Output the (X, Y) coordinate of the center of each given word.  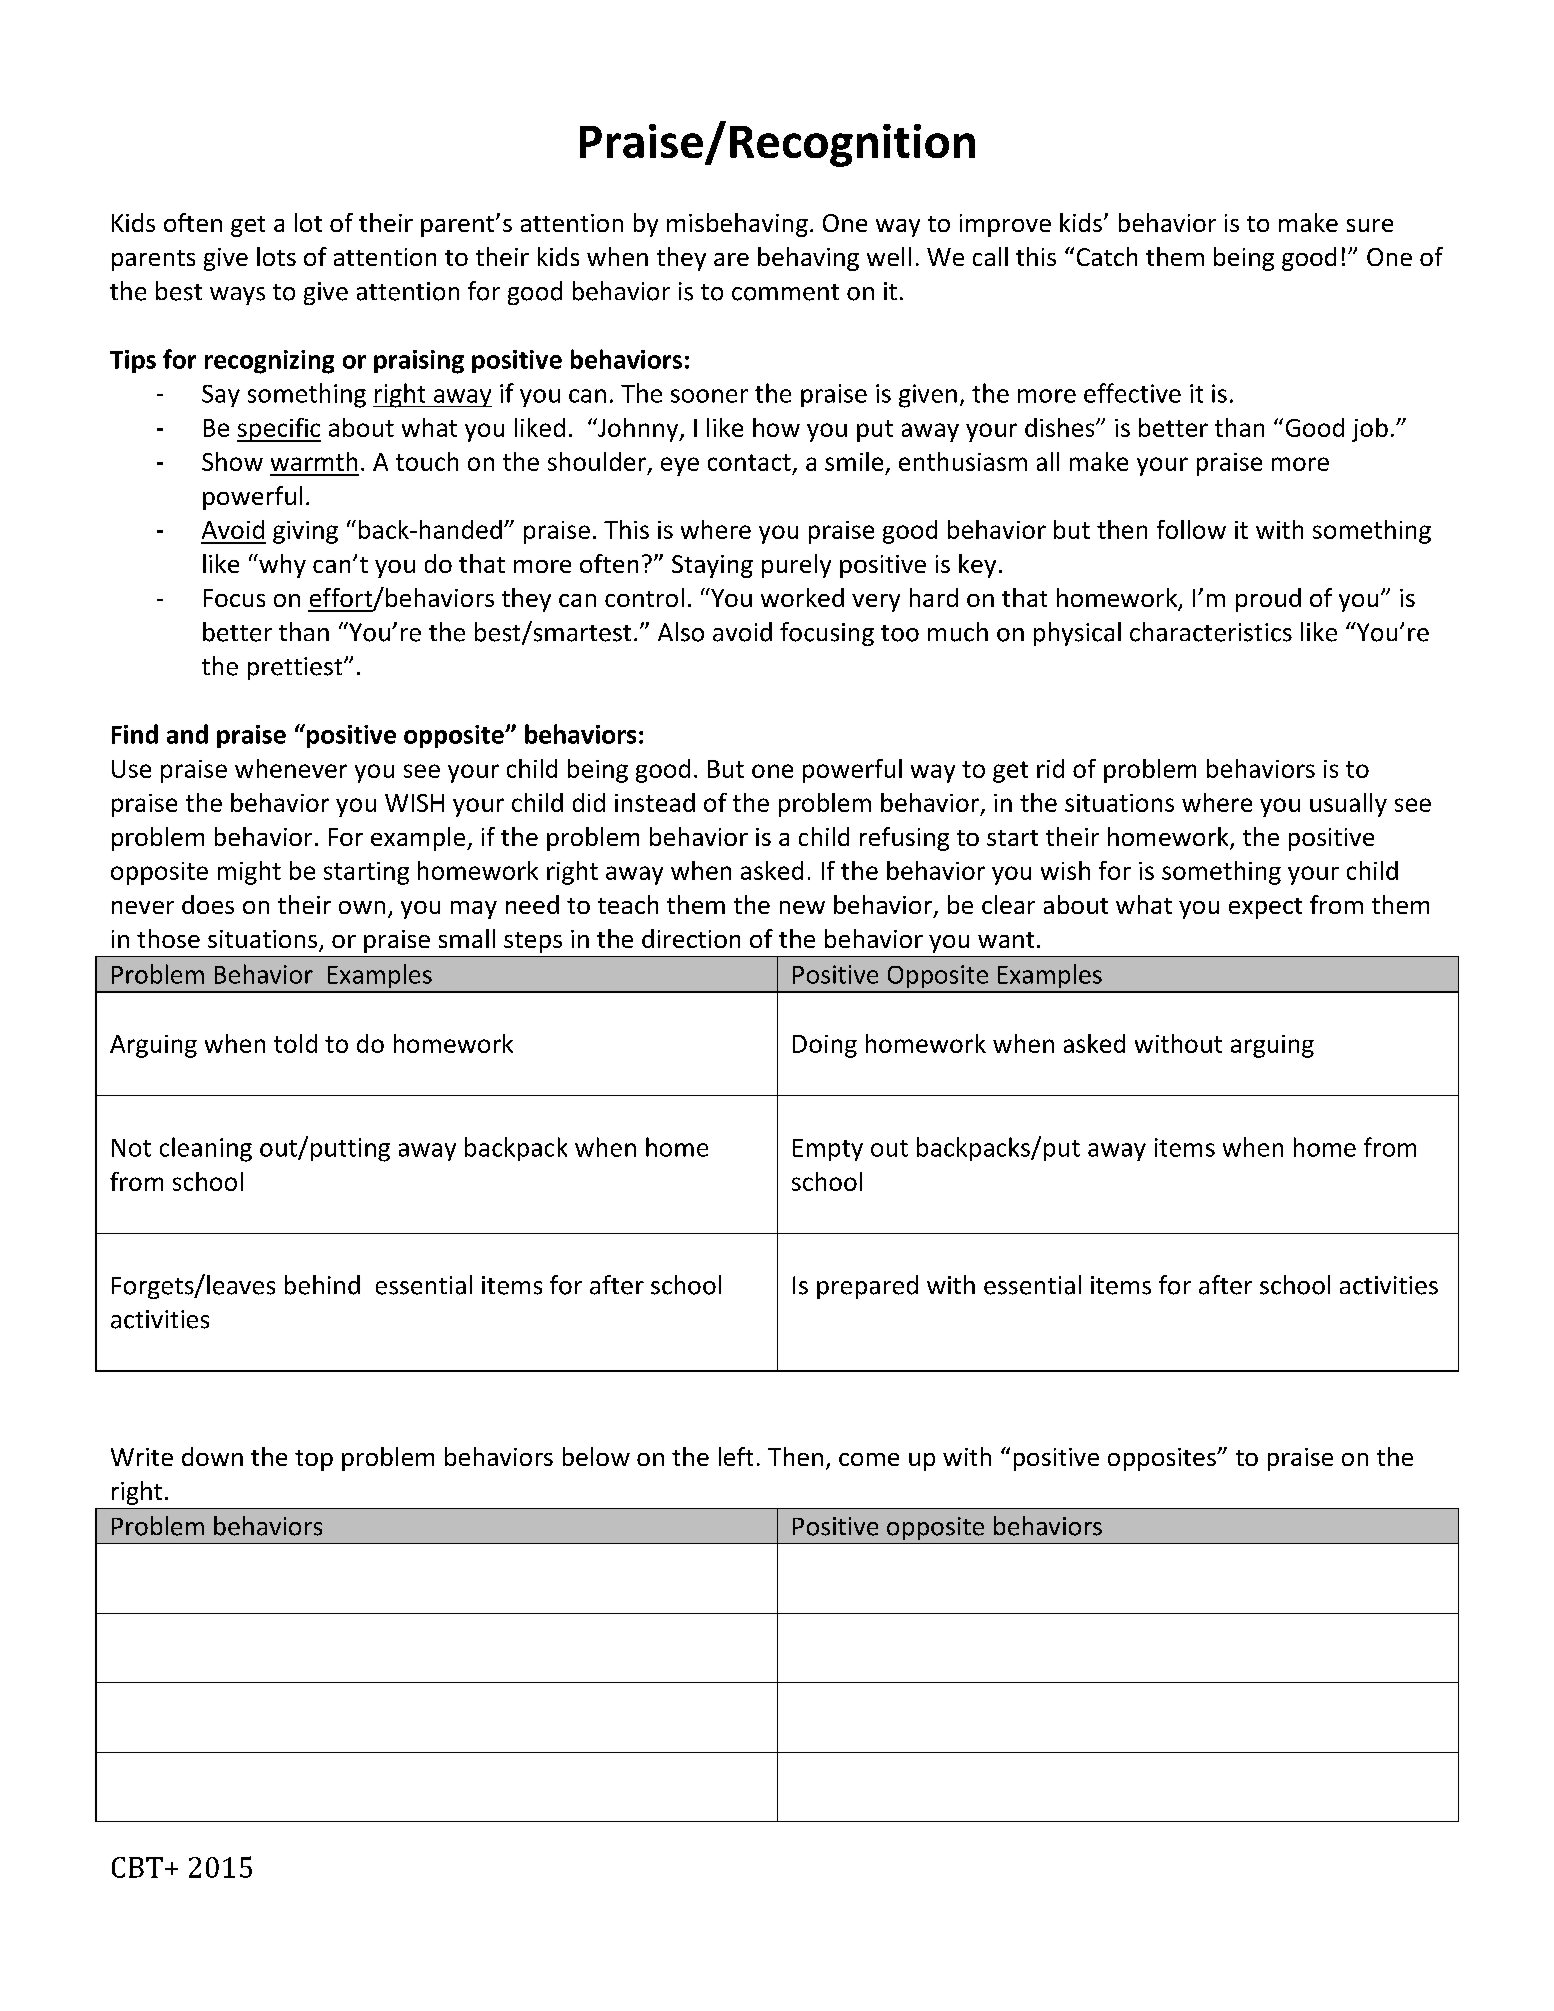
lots (276, 256)
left (736, 1456)
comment (785, 292)
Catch (1107, 256)
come (869, 1459)
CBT (137, 1867)
